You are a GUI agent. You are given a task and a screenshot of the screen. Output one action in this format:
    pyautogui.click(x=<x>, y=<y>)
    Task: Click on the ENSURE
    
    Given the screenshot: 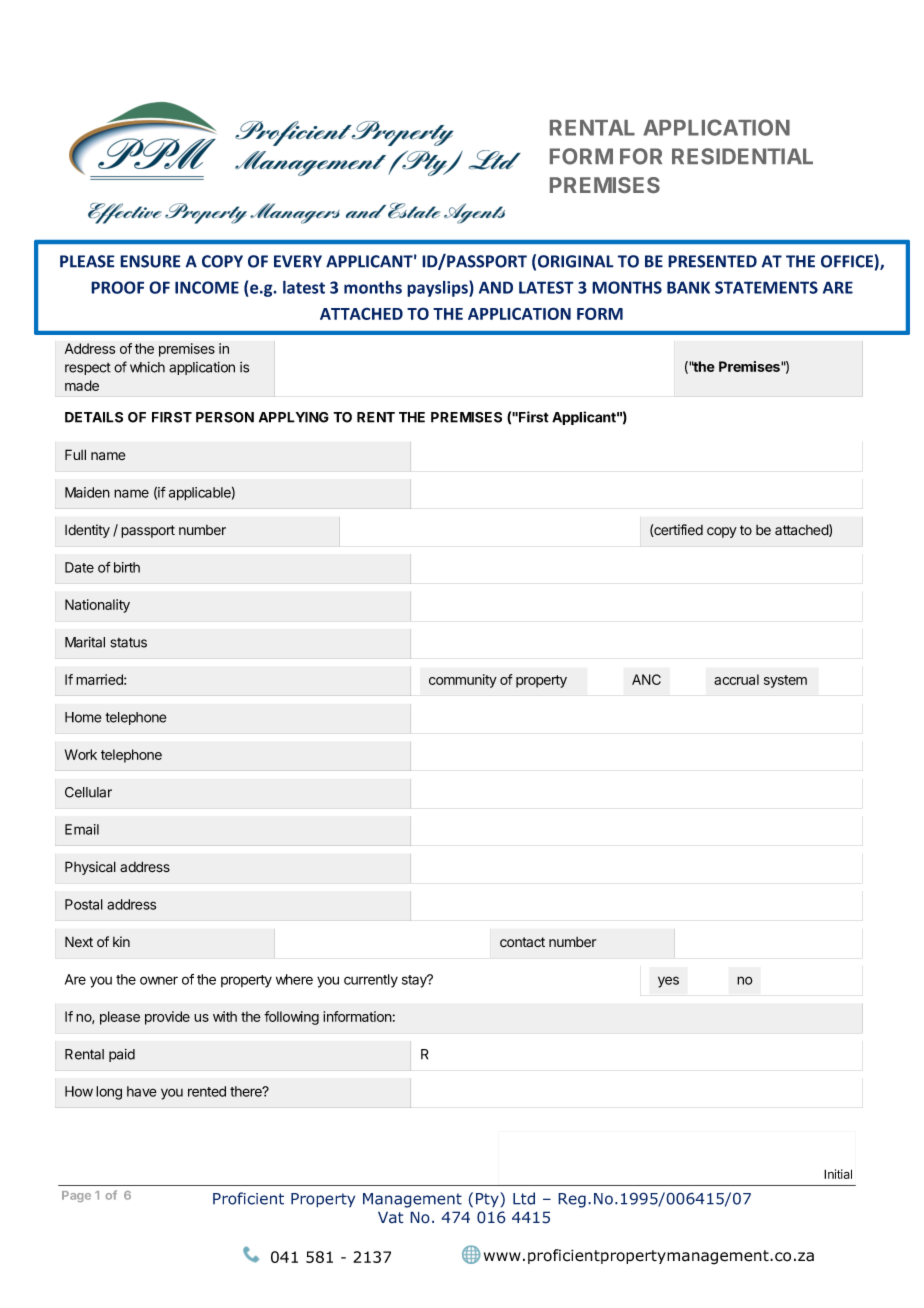 What is the action you would take?
    pyautogui.click(x=150, y=261)
